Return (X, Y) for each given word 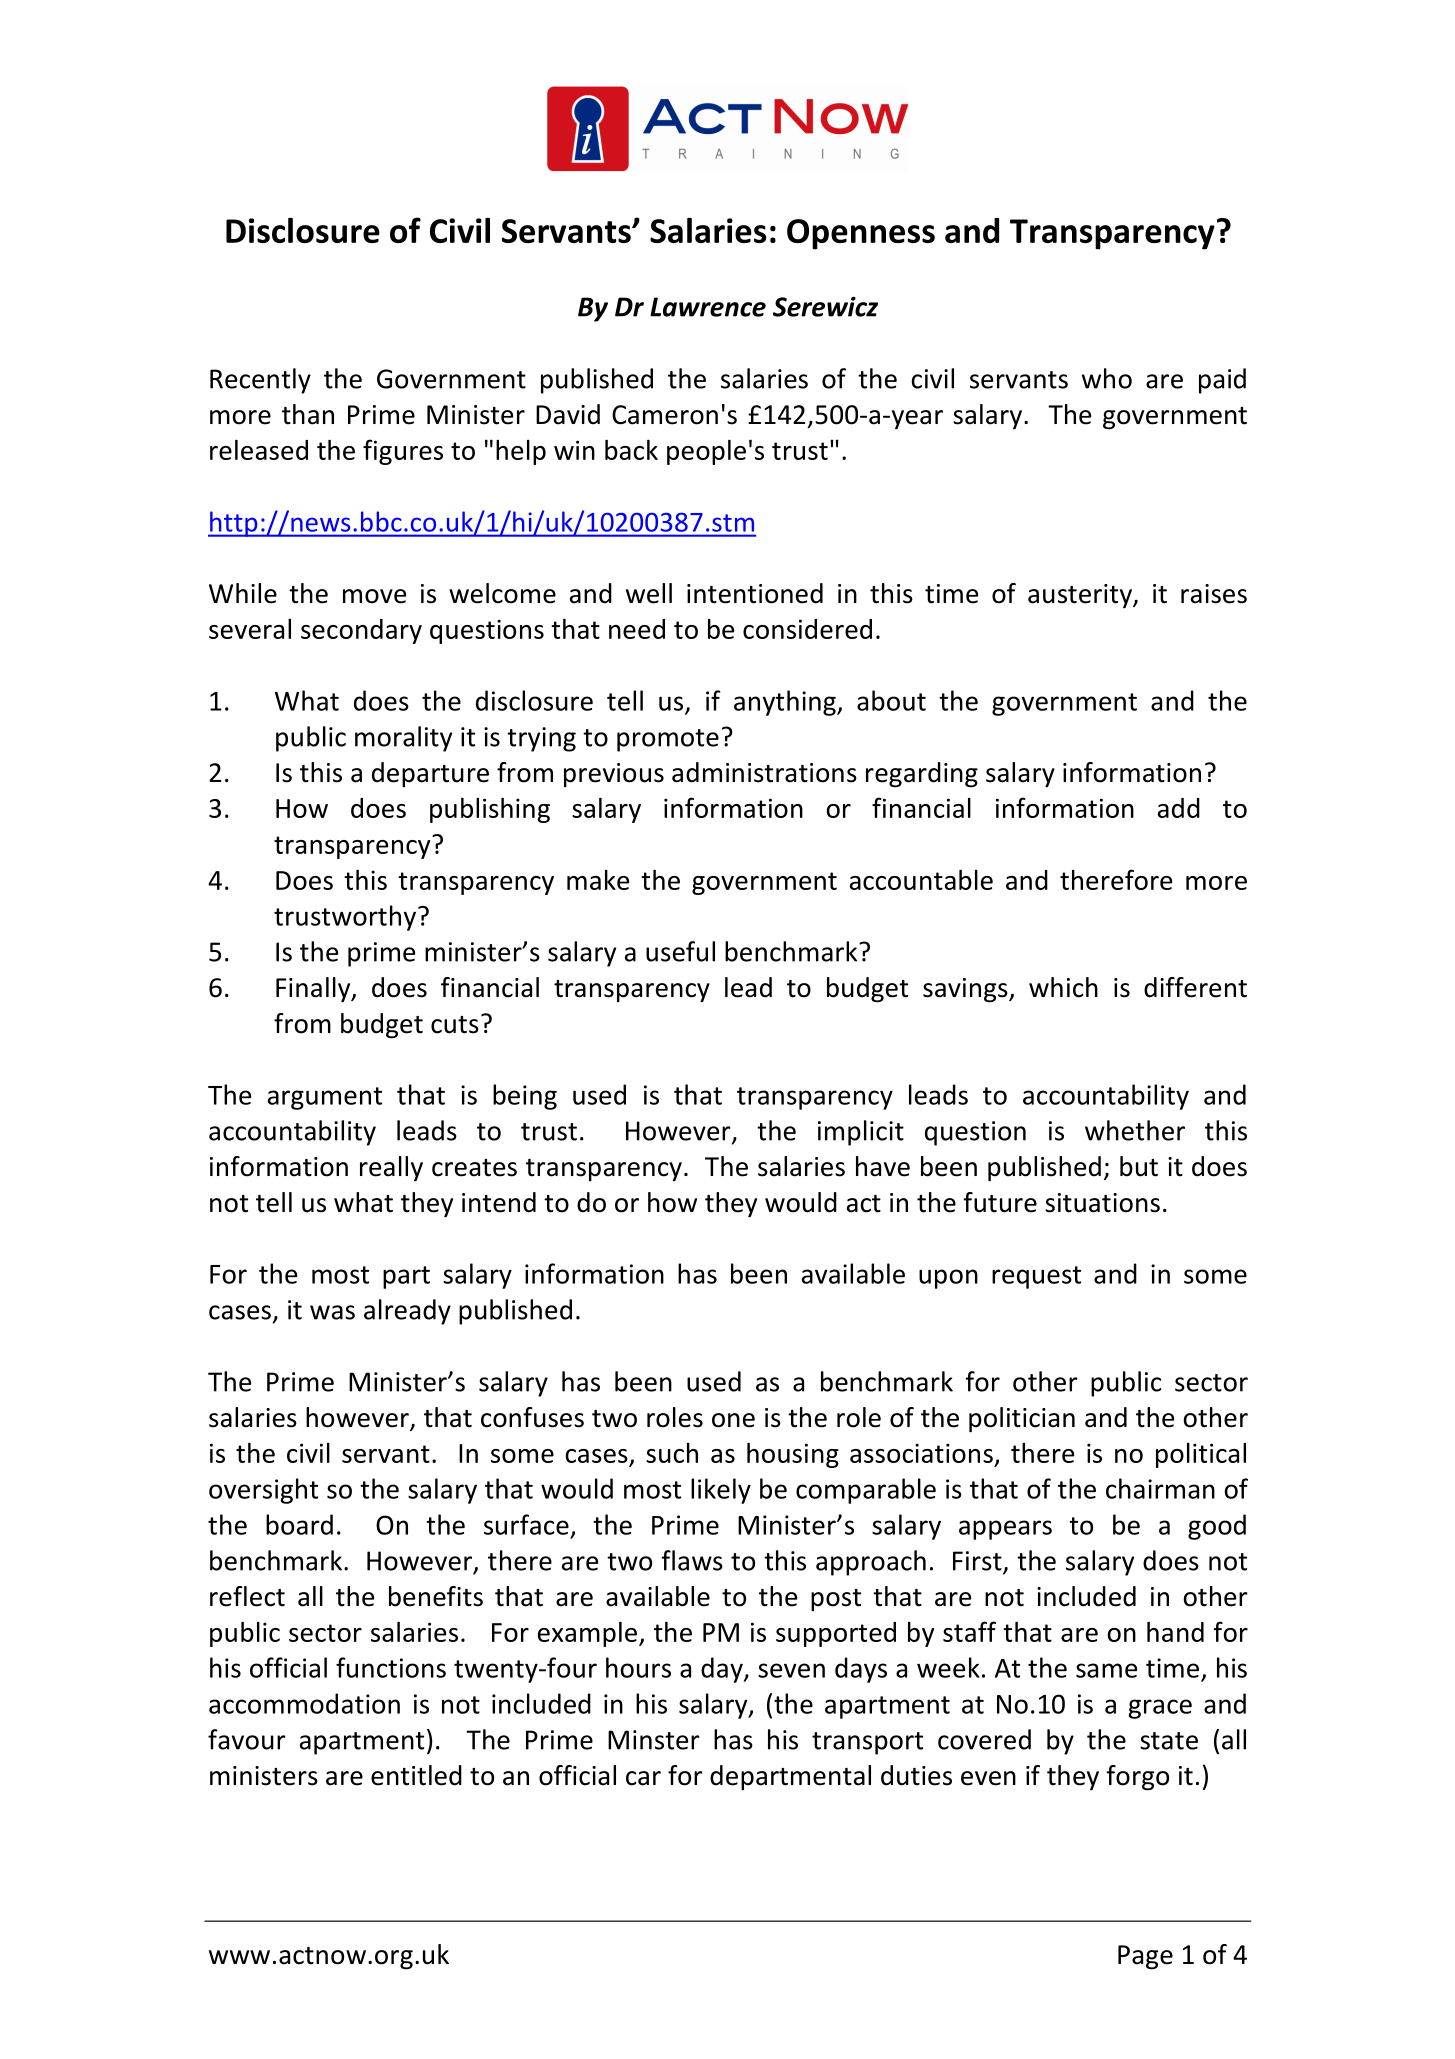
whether (1135, 1130)
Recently (260, 381)
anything (786, 703)
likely (721, 1491)
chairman (1160, 1488)
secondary (361, 631)
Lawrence (708, 307)
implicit (861, 1133)
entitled (416, 1775)
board (299, 1524)
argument (325, 1098)
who (1107, 378)
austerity (1081, 596)
